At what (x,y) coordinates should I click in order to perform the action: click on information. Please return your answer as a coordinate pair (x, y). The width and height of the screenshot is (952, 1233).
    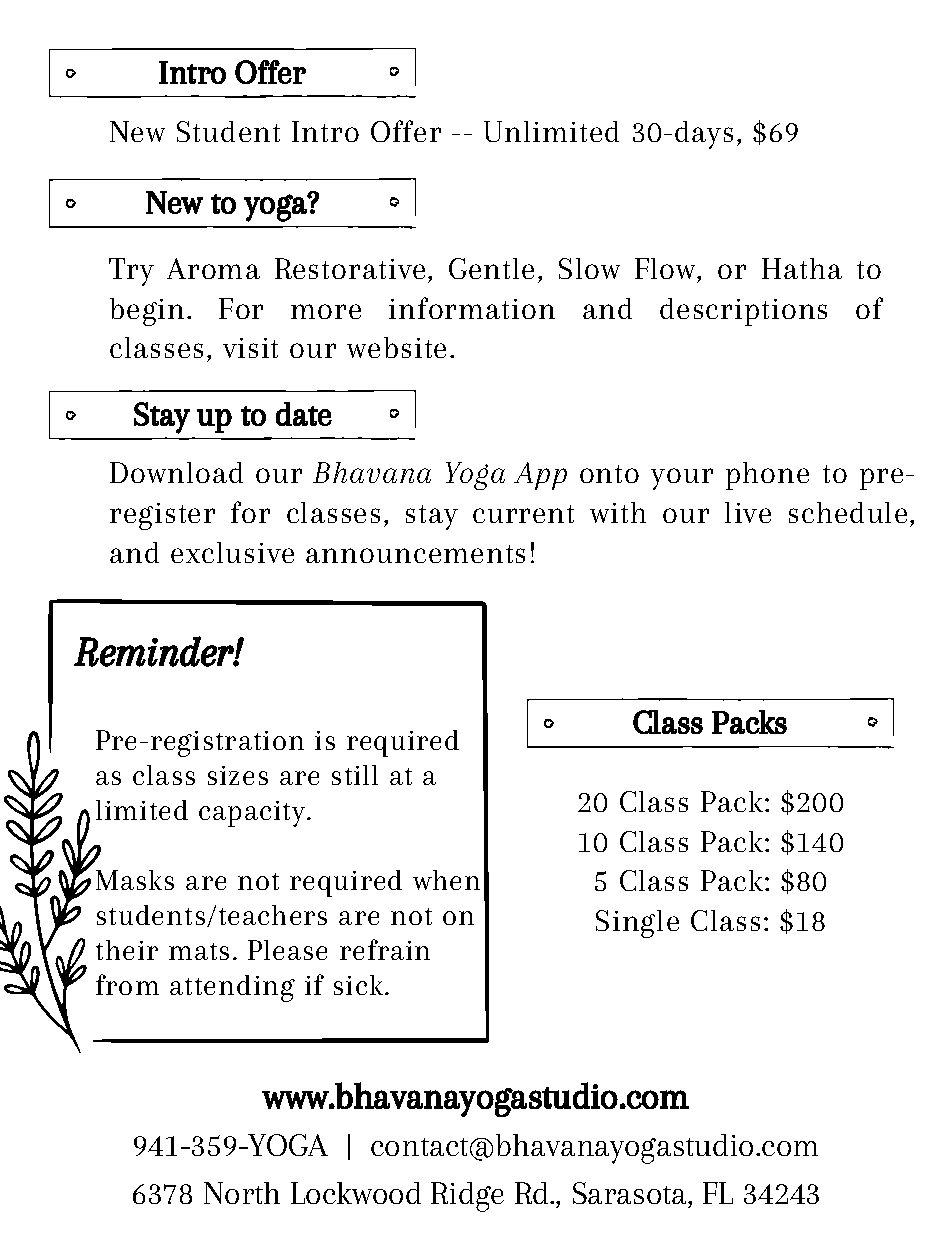
    Looking at the image, I should click on (472, 308).
